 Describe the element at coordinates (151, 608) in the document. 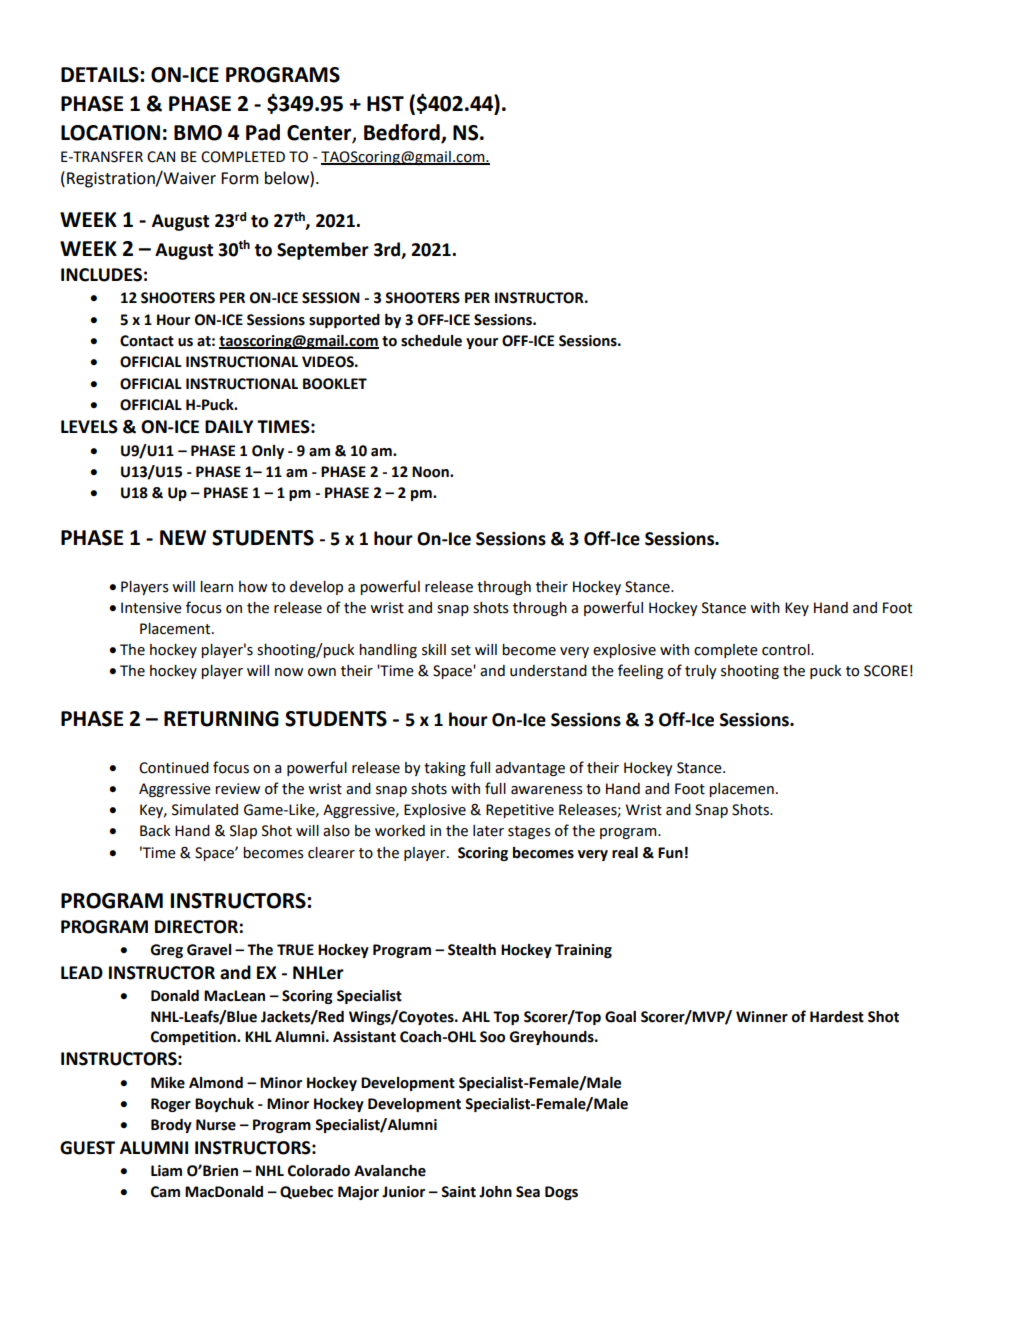

I see `Intensive` at that location.
